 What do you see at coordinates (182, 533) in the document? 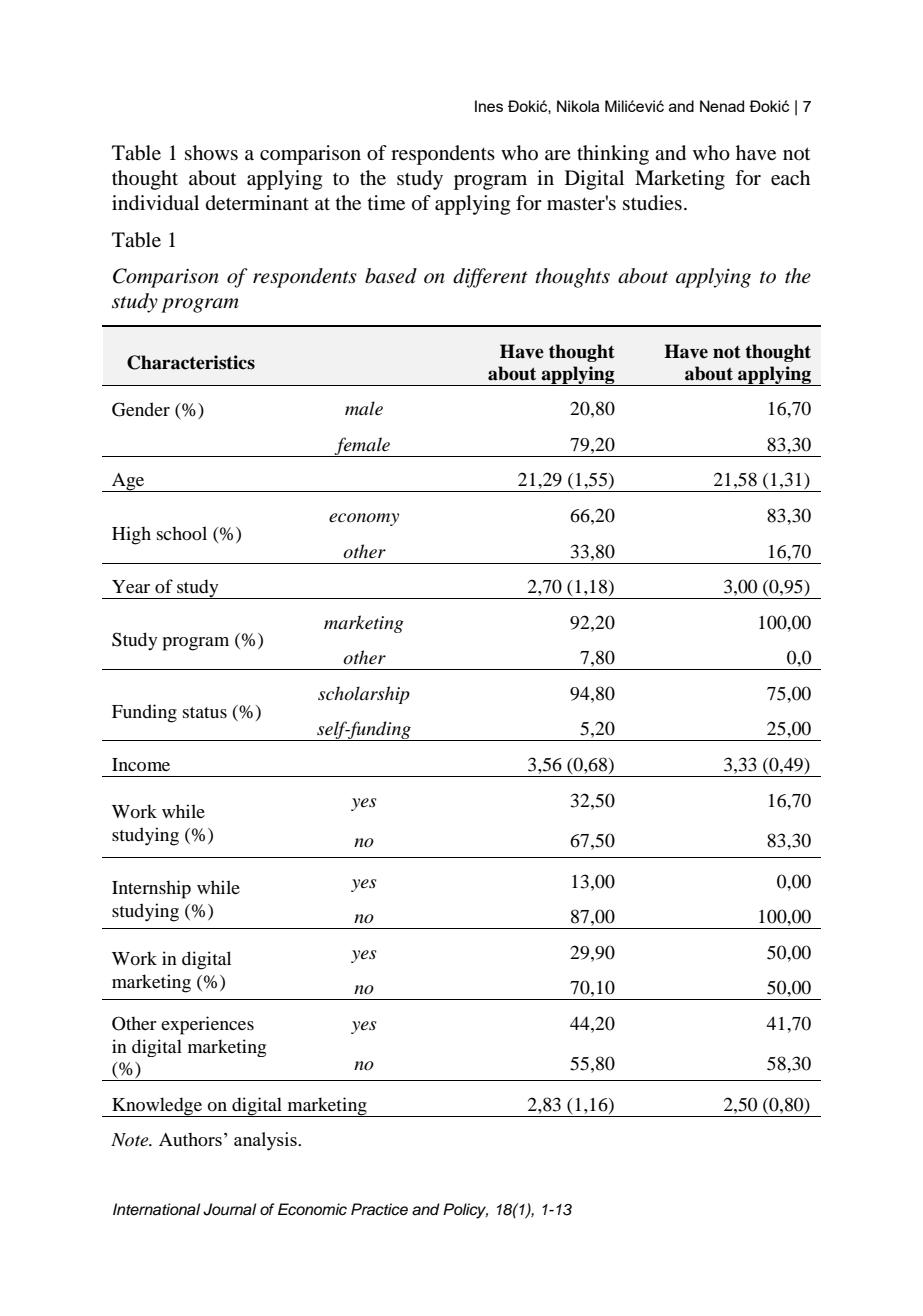
I see `school` at bounding box center [182, 533].
